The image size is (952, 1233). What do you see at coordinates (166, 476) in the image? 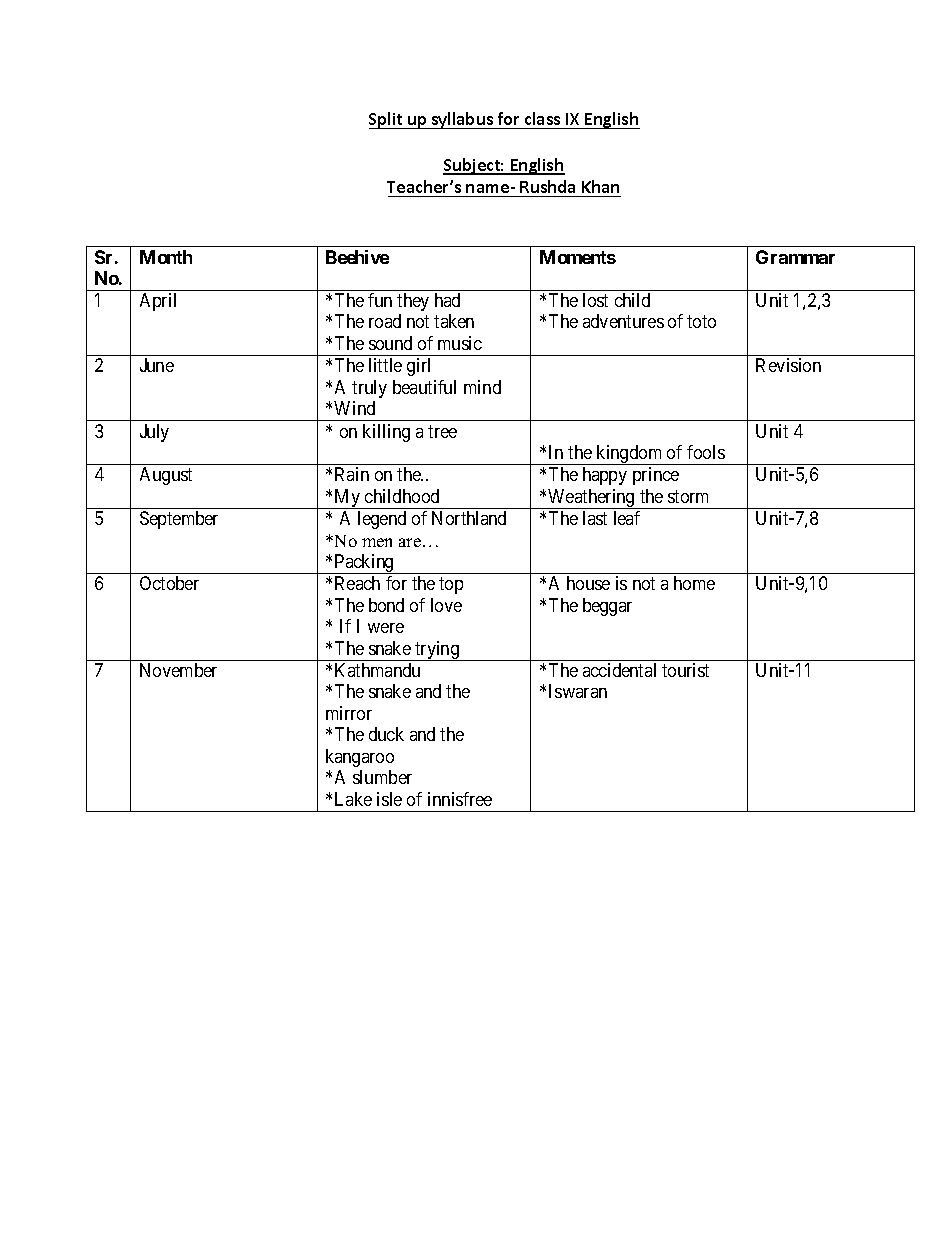
I see `August` at bounding box center [166, 476].
